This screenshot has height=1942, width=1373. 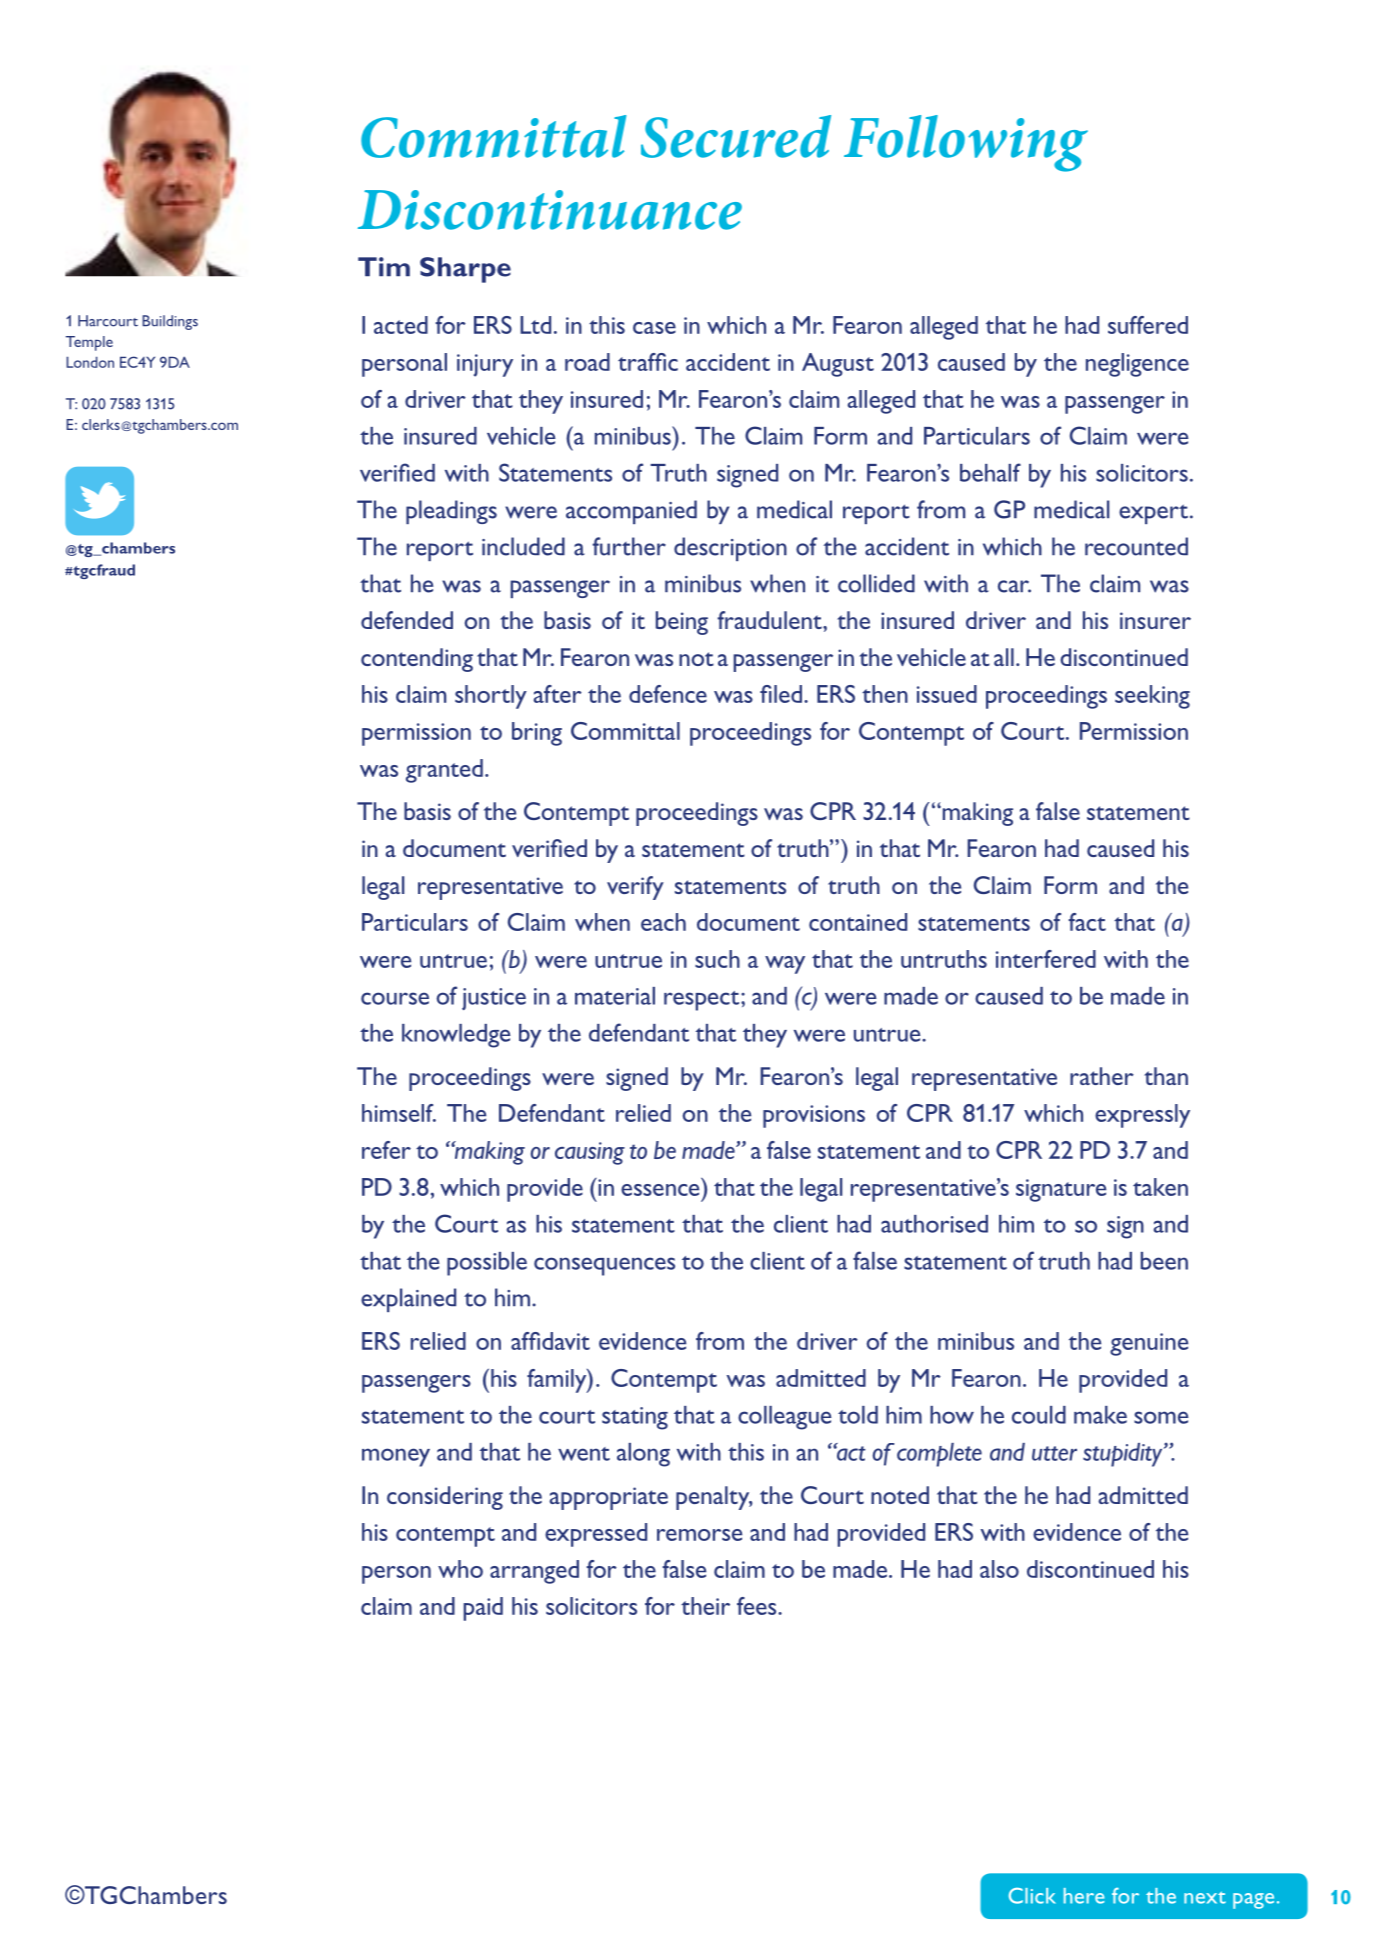 I want to click on himself, so click(x=399, y=1113).
